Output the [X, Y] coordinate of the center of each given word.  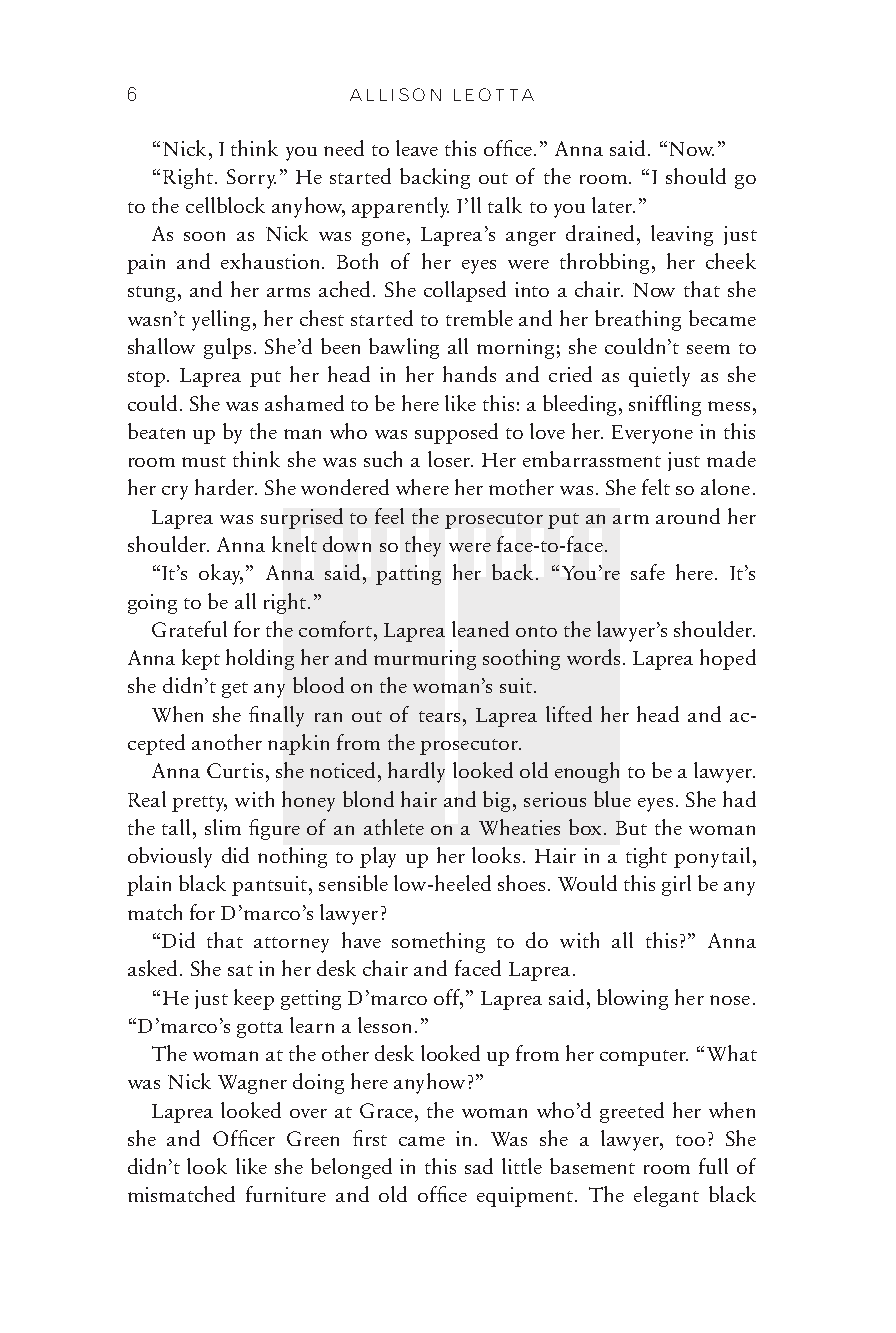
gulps [227, 348]
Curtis [235, 770]
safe [648, 572]
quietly [659, 376]
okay [221, 574]
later [613, 205]
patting [408, 575]
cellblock [225, 205]
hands [469, 374]
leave [417, 148]
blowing [632, 999]
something [438, 942]
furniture [286, 1194]
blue [612, 799]
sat [240, 970]
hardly [416, 772]
